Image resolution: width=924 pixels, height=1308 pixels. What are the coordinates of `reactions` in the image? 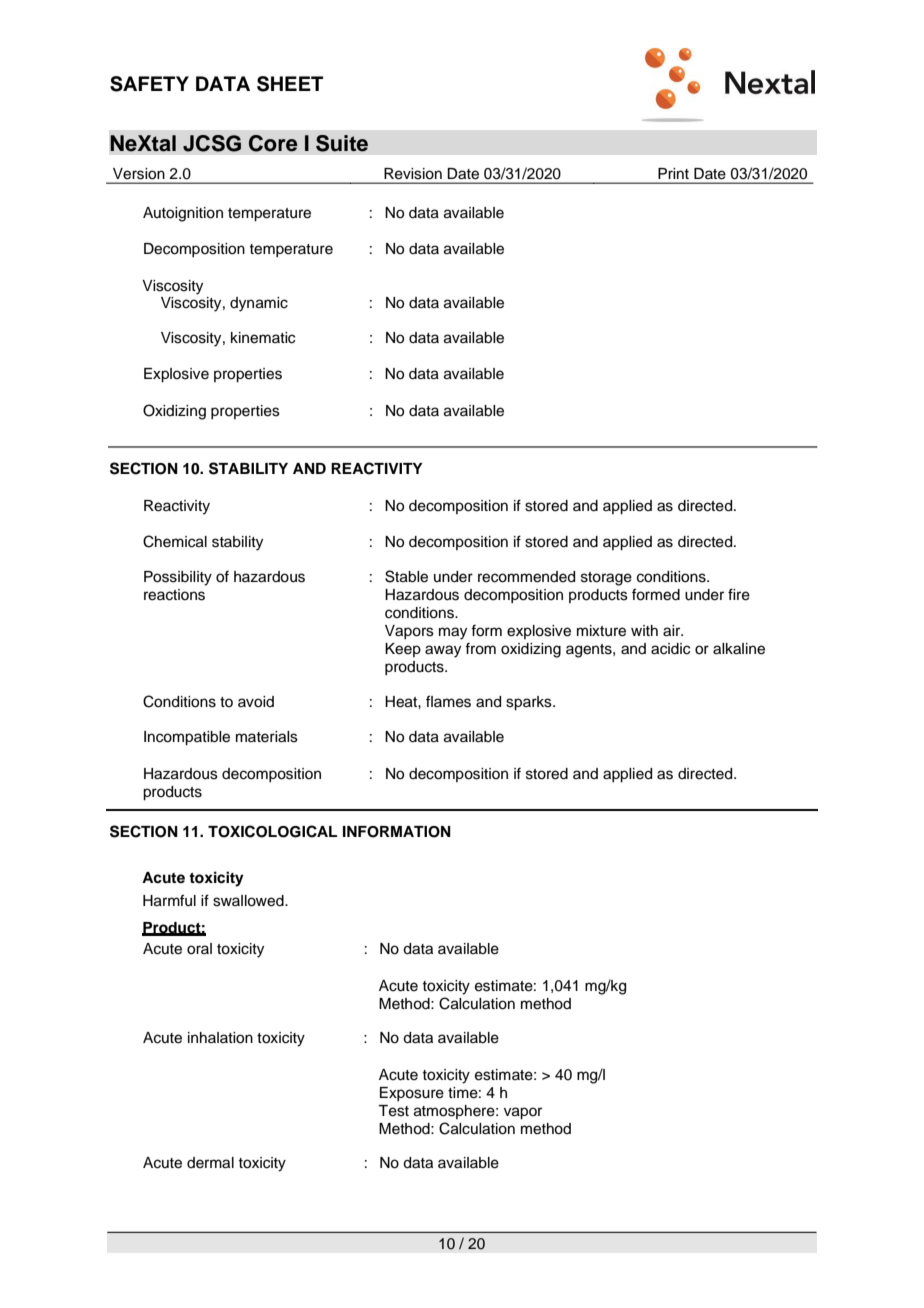 It's located at (174, 595).
